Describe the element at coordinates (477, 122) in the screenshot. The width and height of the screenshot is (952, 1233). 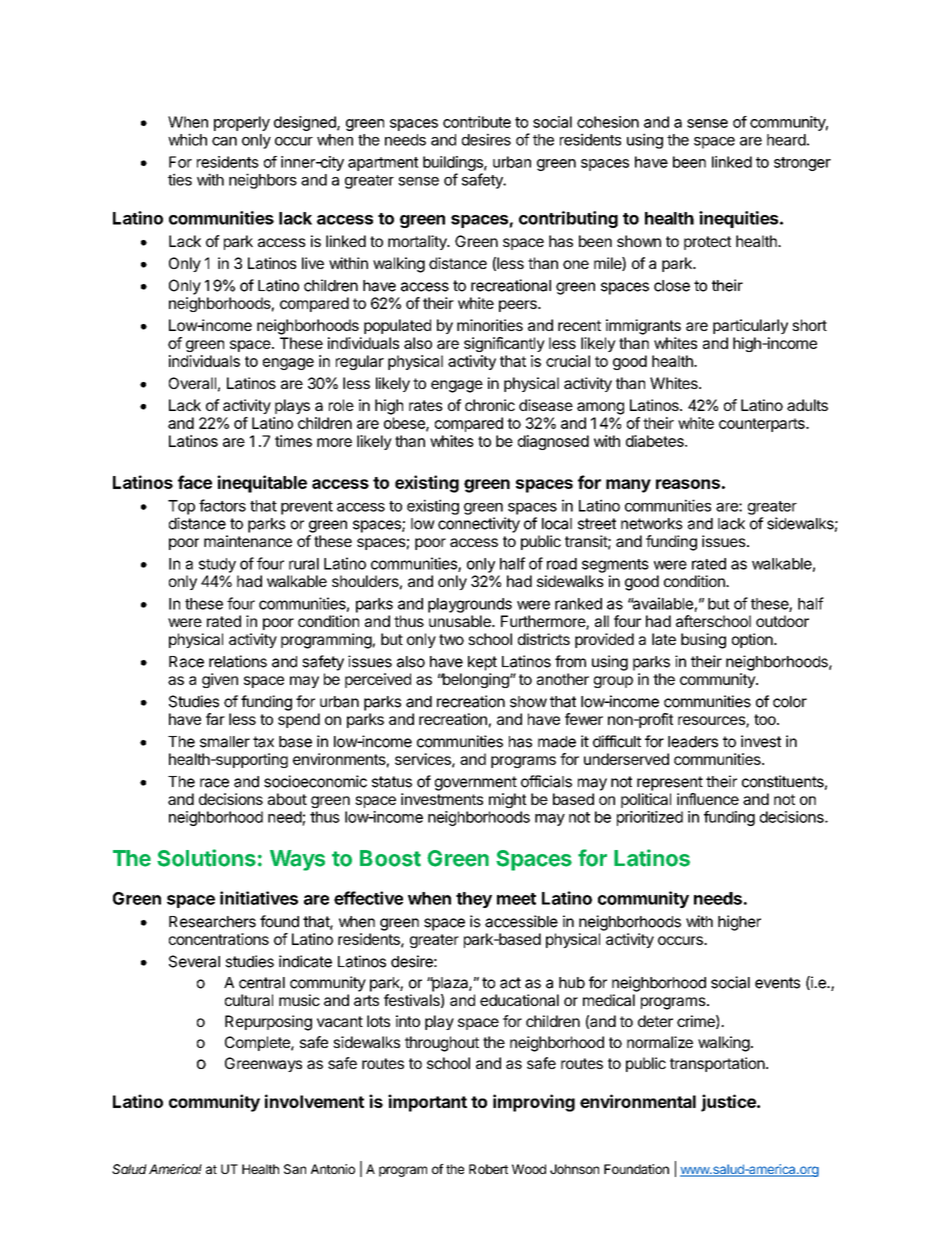
I see `contribute` at that location.
